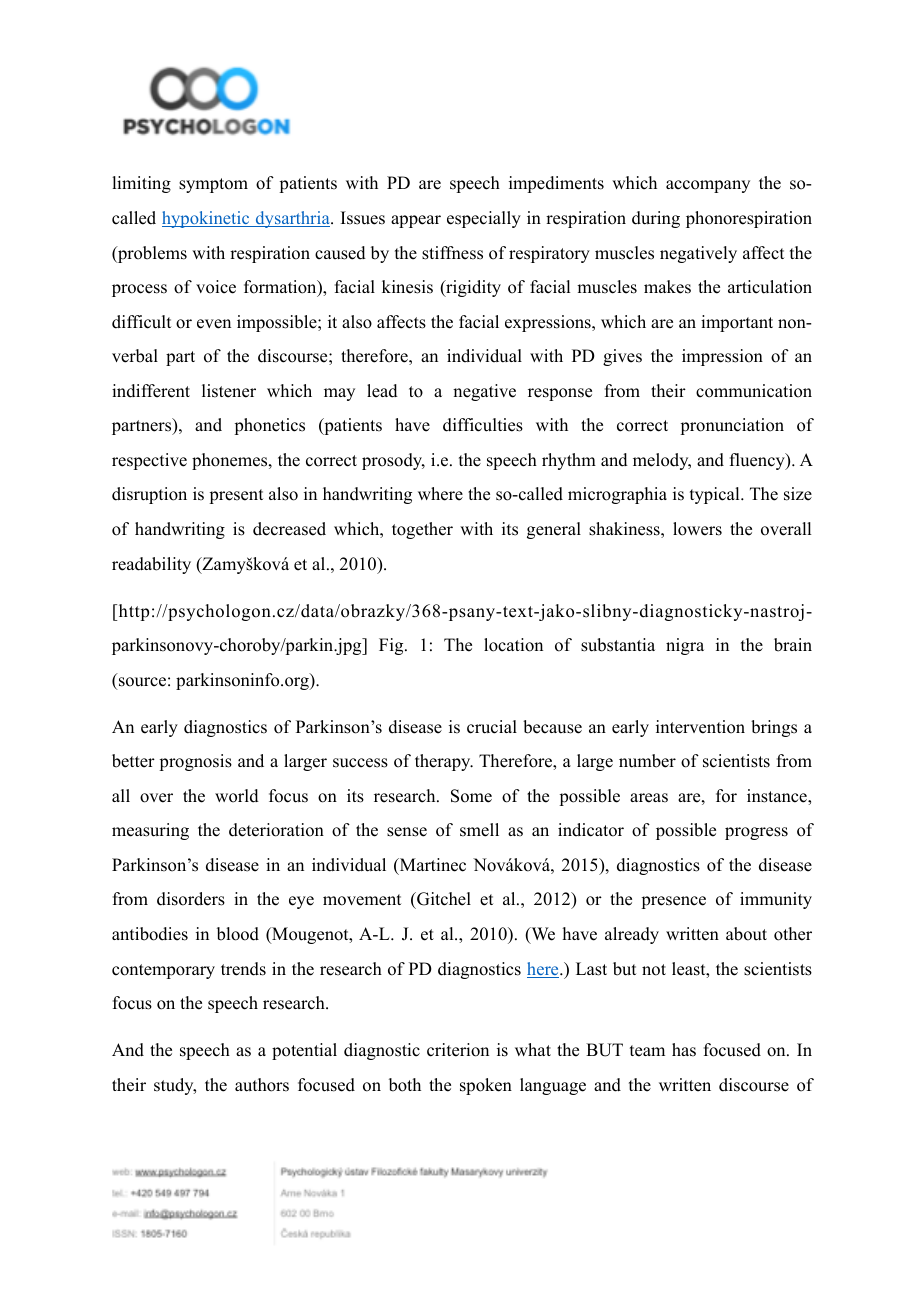 Image resolution: width=924 pixels, height=1308 pixels. I want to click on authors, so click(262, 1085).
